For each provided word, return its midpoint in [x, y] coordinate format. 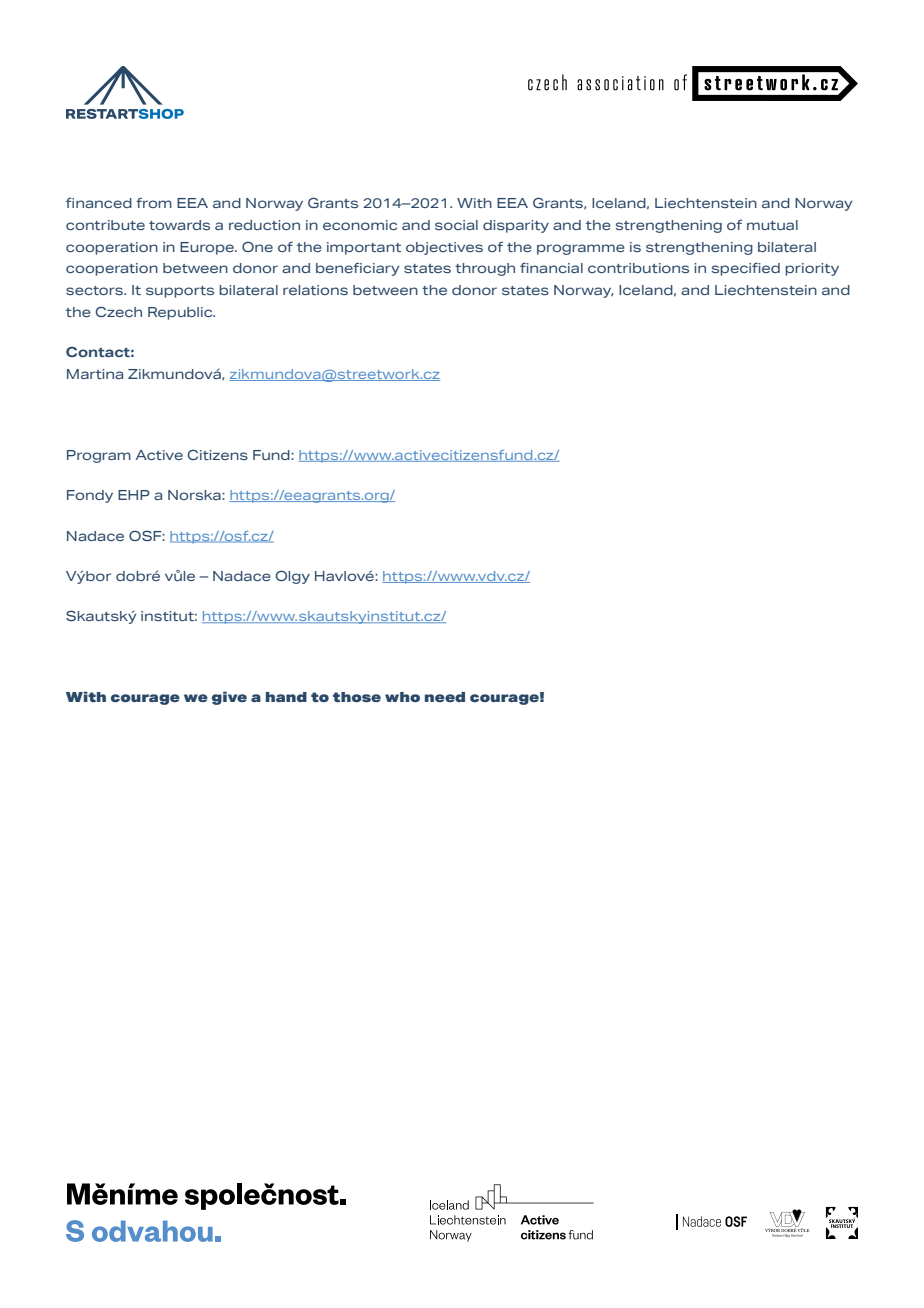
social [456, 225]
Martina [95, 374]
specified [746, 269]
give [229, 698]
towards [179, 225]
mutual [772, 225]
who [402, 697]
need [445, 697]
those [357, 697]
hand [286, 697]
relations [315, 290]
